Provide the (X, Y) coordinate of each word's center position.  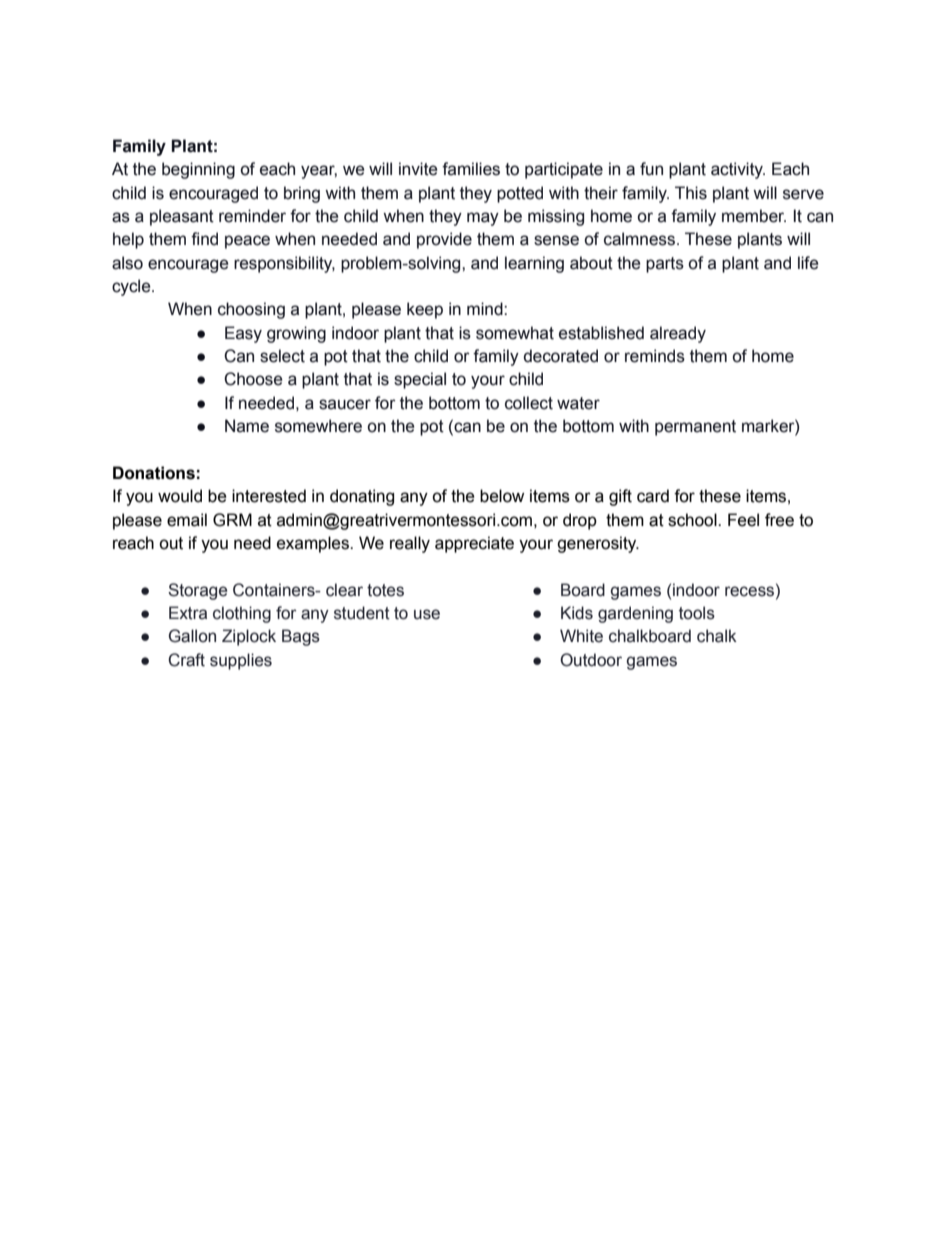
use (427, 614)
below (502, 496)
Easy (243, 334)
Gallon (192, 636)
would (180, 496)
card (653, 496)
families (471, 169)
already (678, 334)
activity (738, 170)
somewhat (515, 333)
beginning (198, 170)
